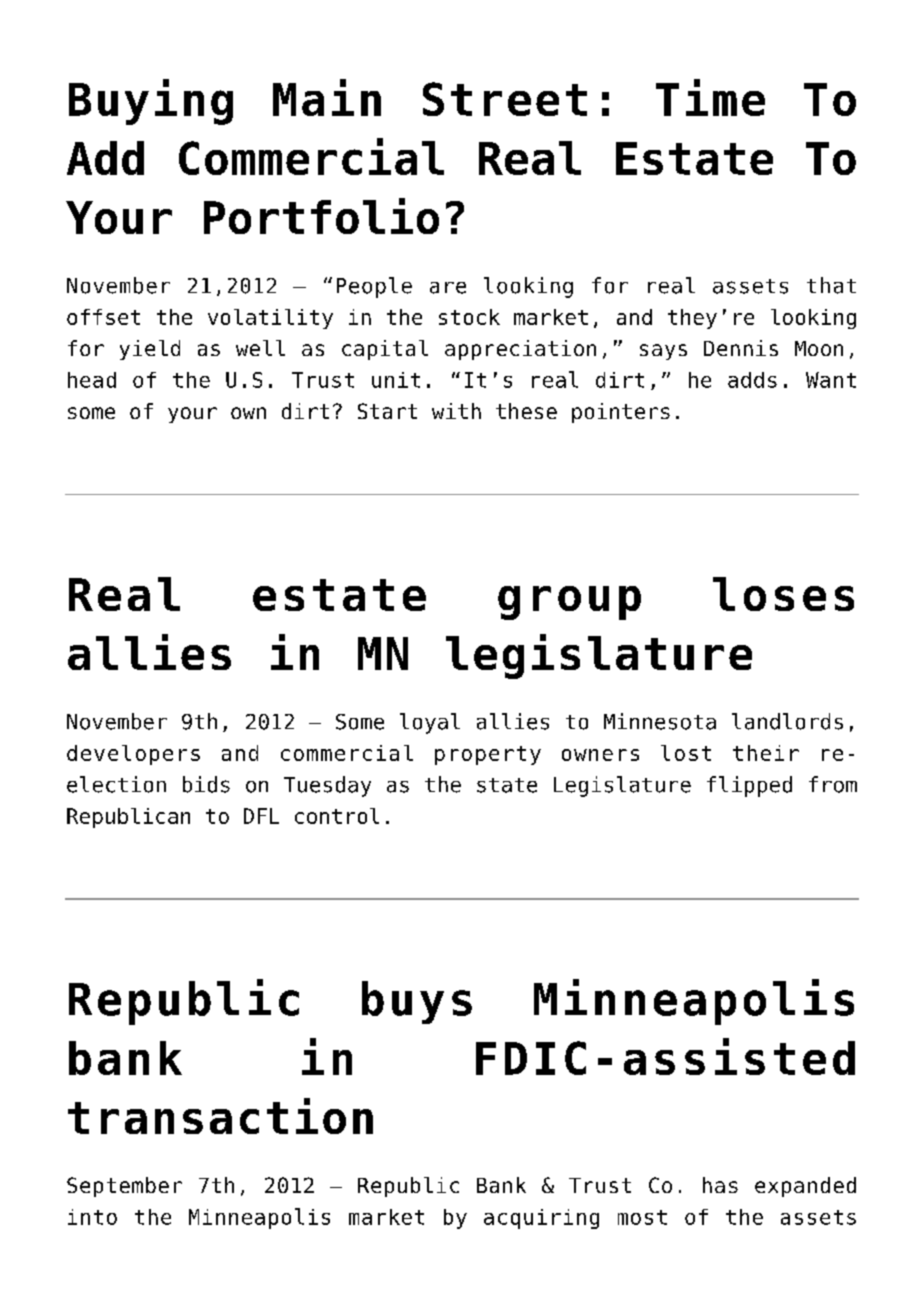  I want to click on September, so click(124, 1187).
